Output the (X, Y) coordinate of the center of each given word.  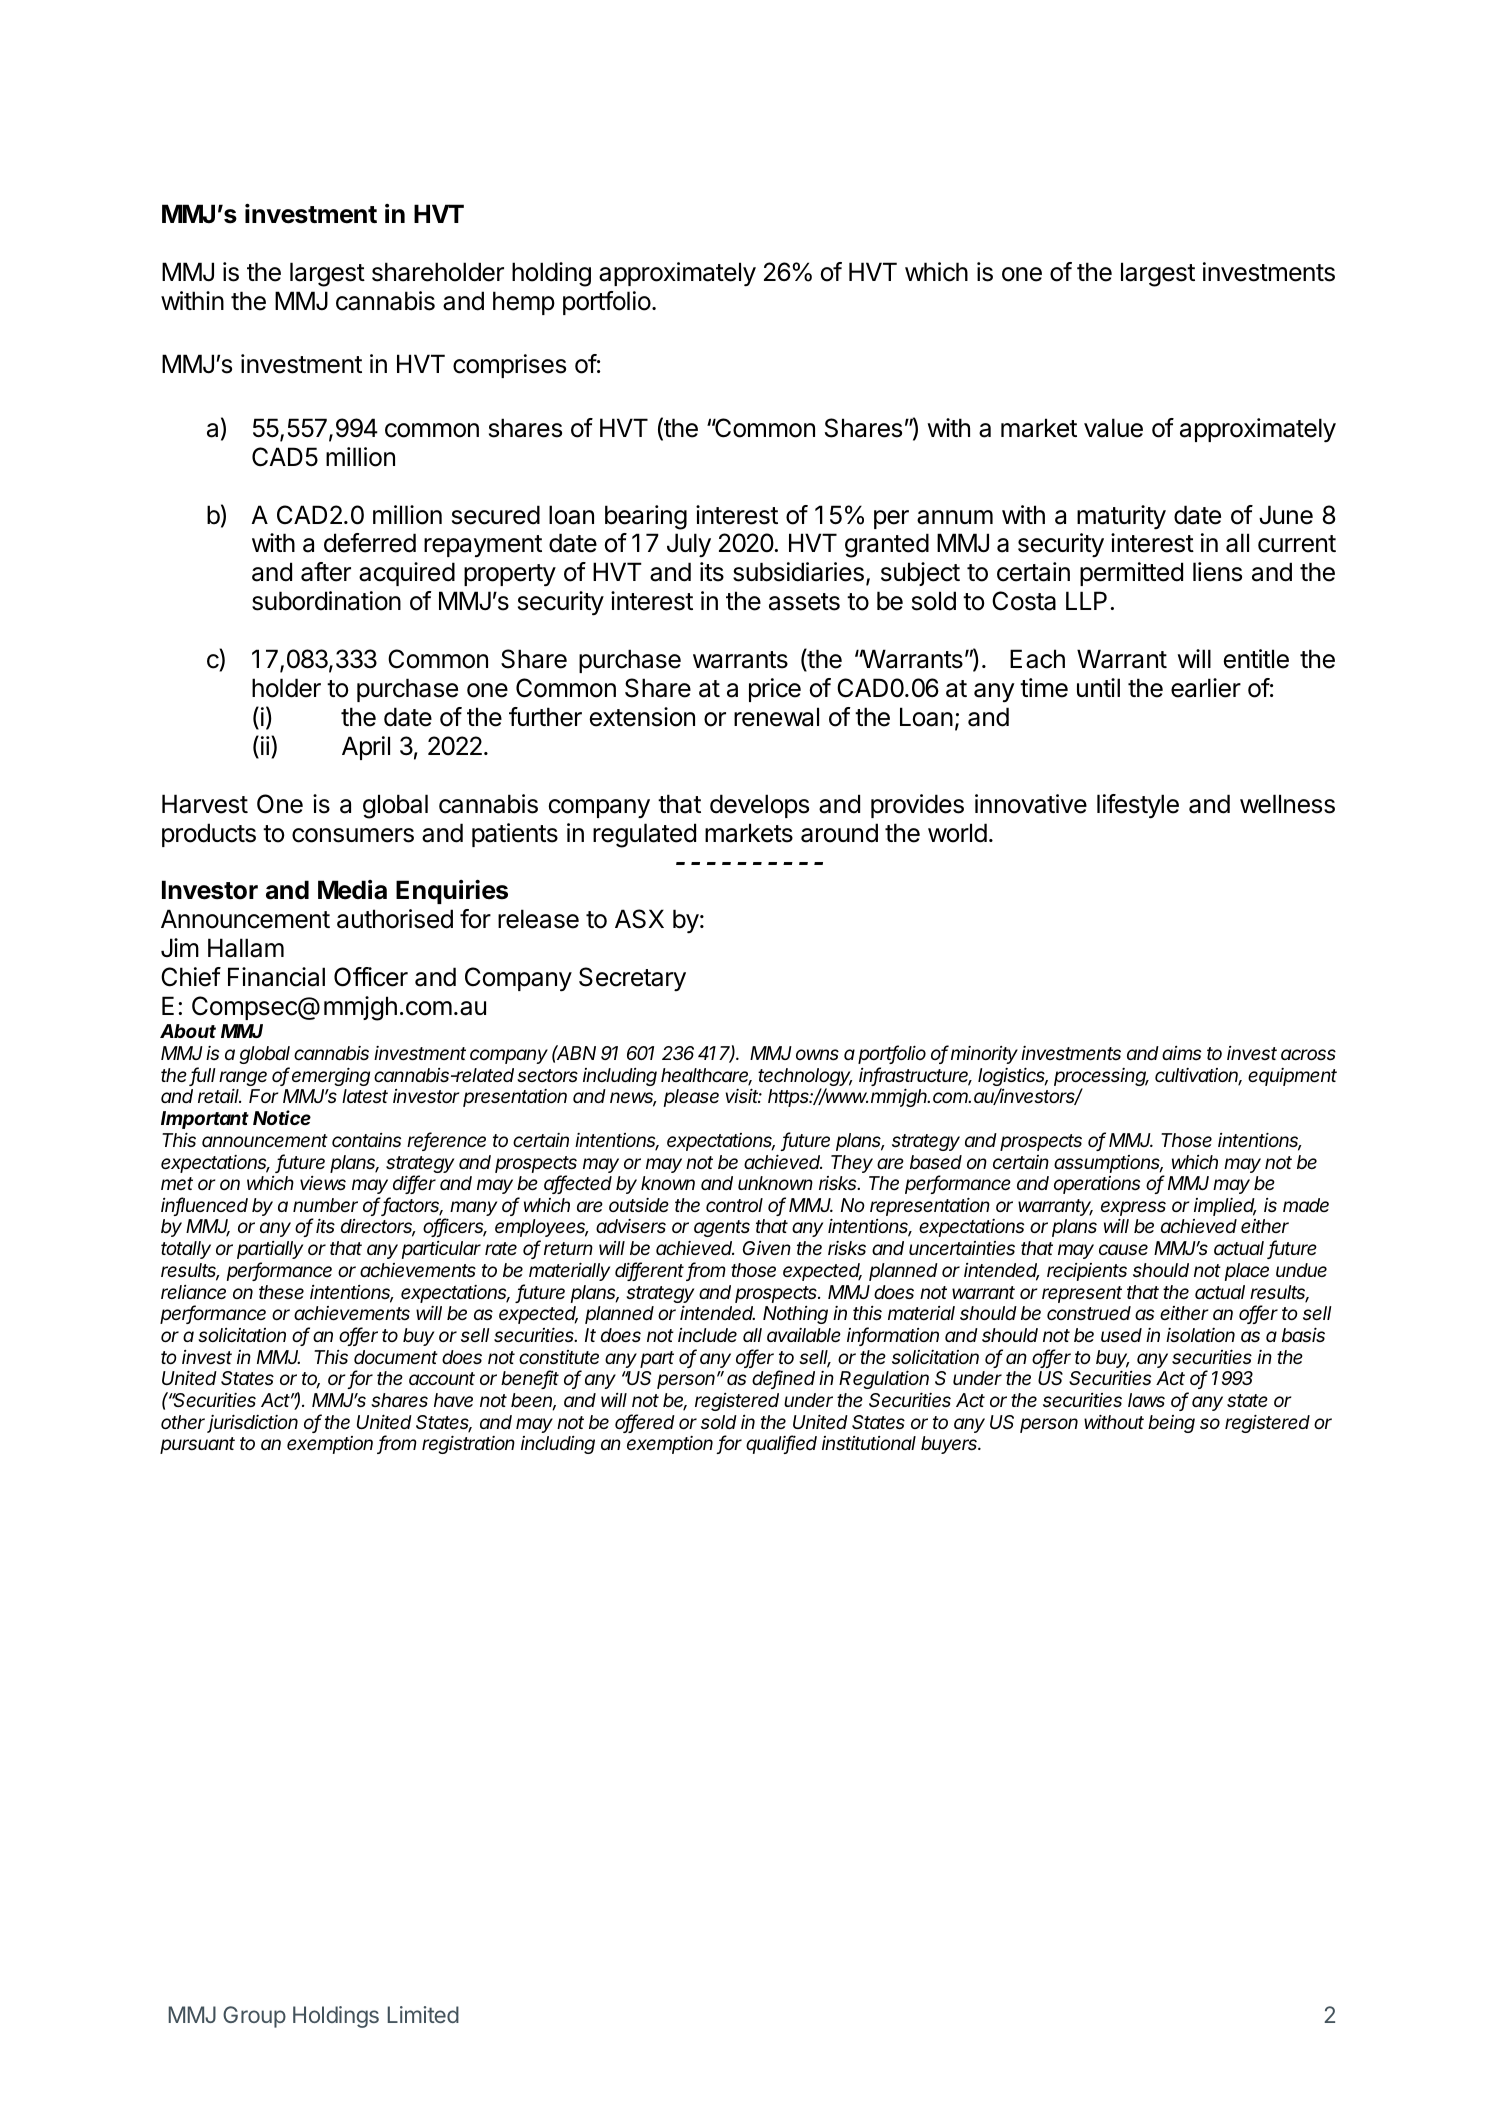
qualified (781, 1444)
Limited (423, 2014)
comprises (509, 366)
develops (759, 806)
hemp (524, 303)
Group (254, 2017)
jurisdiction (252, 1423)
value (1113, 428)
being (1171, 1424)
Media (352, 890)
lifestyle (1138, 806)
